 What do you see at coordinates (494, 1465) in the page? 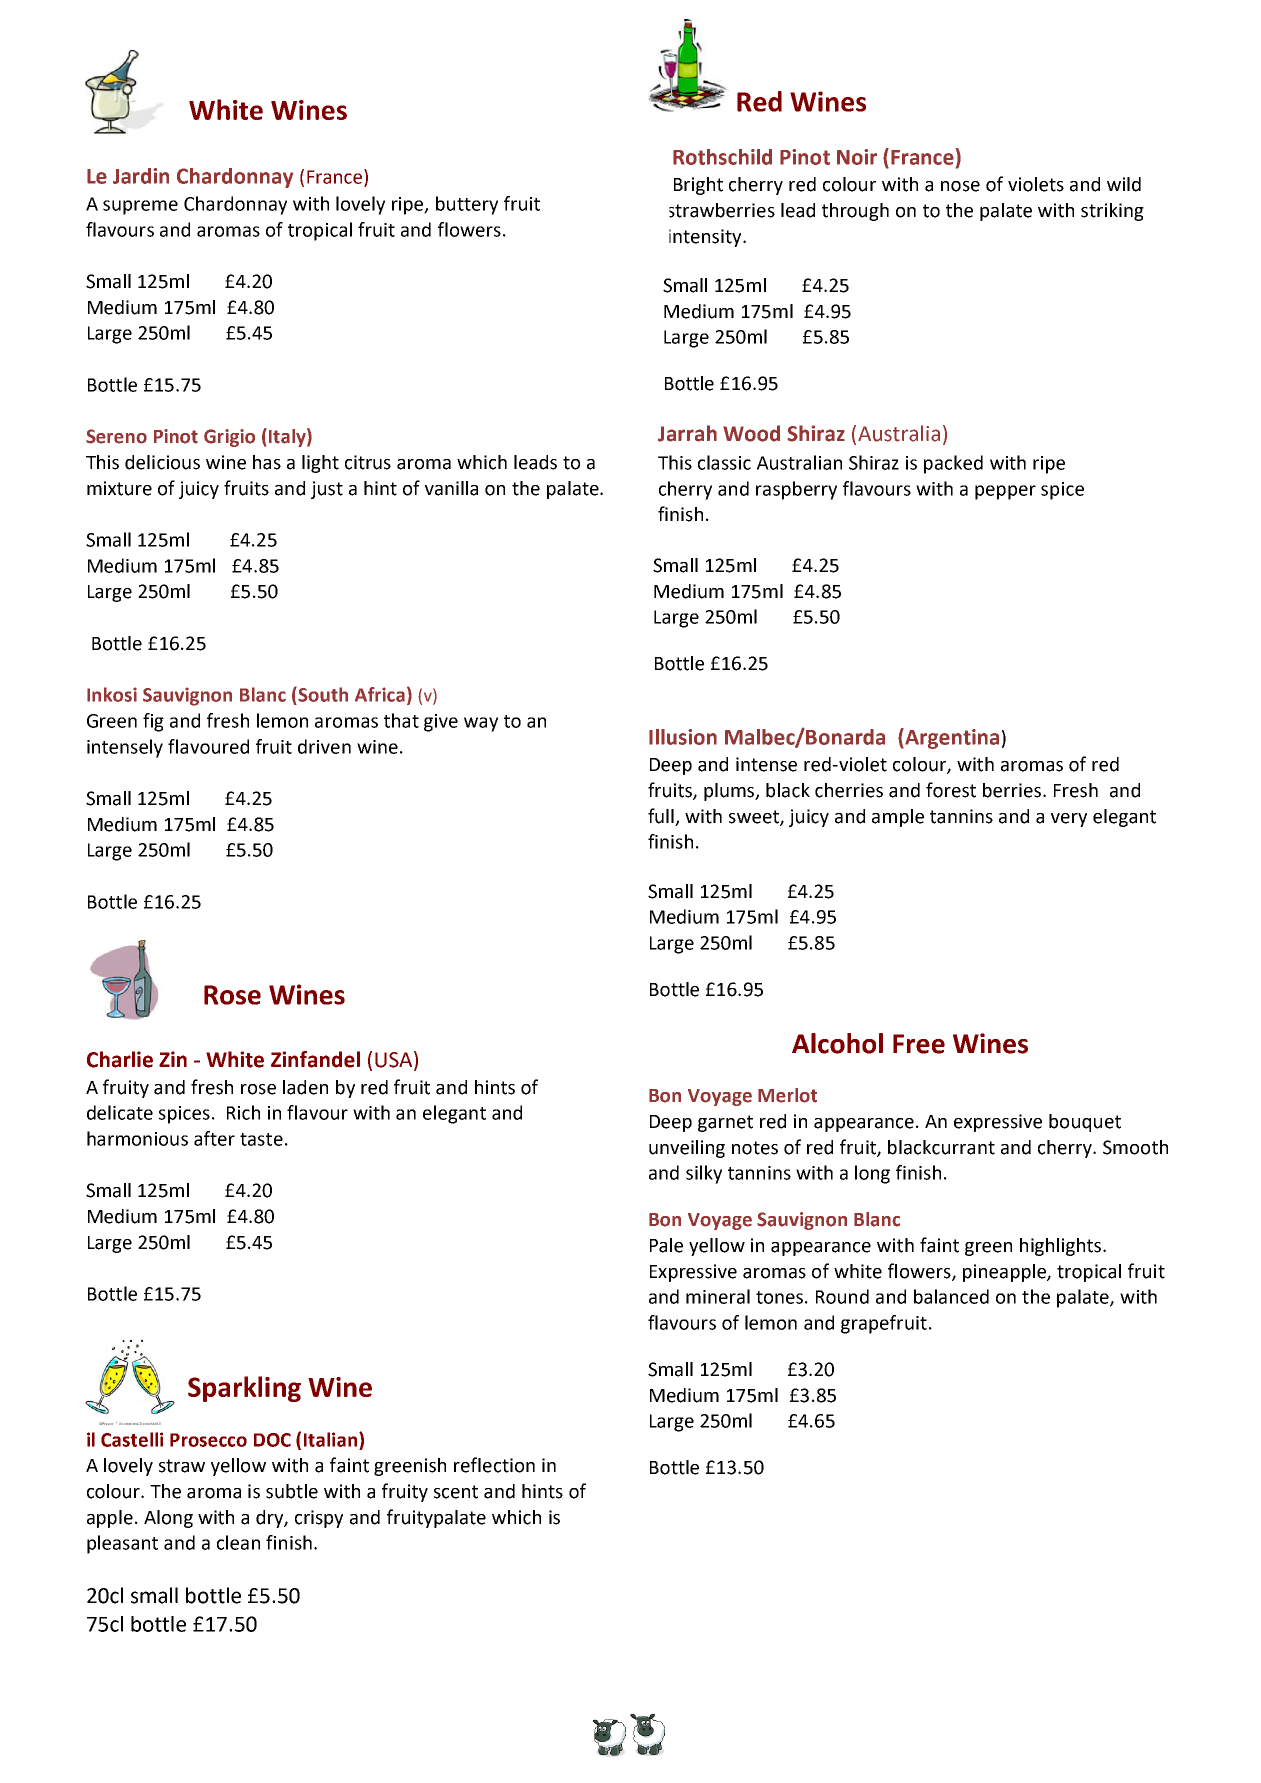
I see `reflection` at bounding box center [494, 1465].
